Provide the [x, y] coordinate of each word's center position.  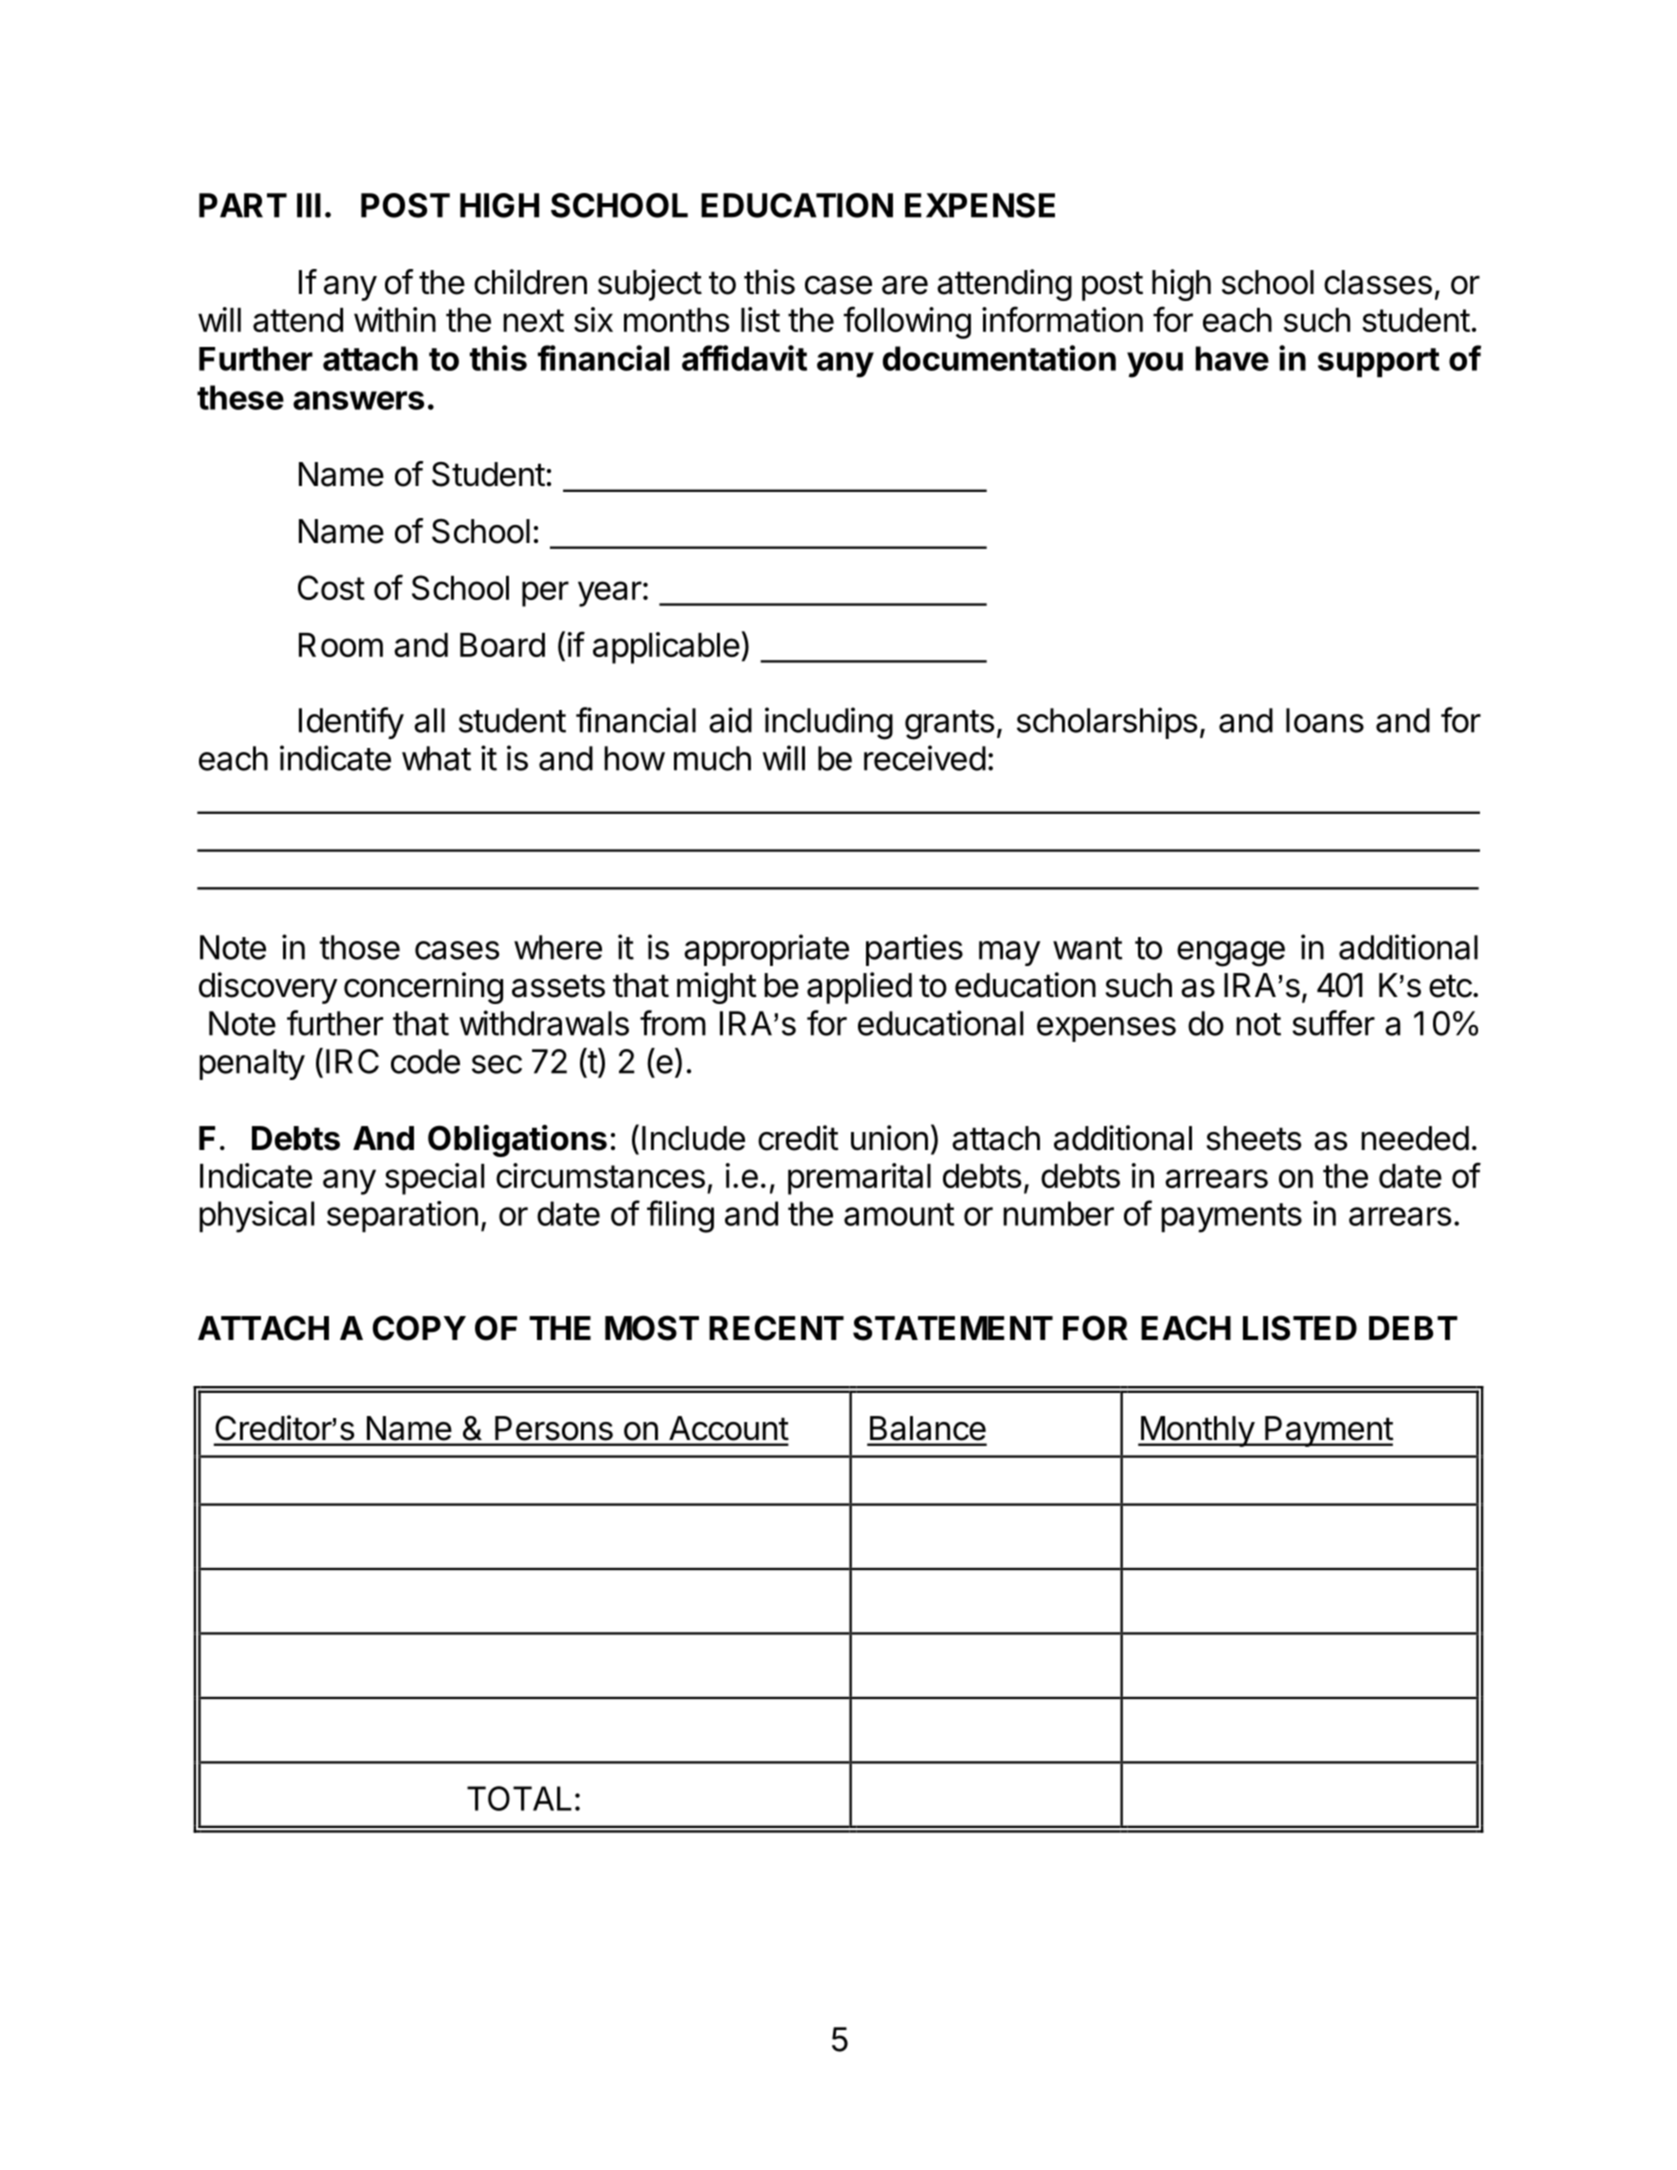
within [395, 319]
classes [1378, 282]
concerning [423, 988]
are [905, 285]
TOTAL [519, 1798]
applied [859, 988]
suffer [1333, 1023]
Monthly [1197, 1431]
